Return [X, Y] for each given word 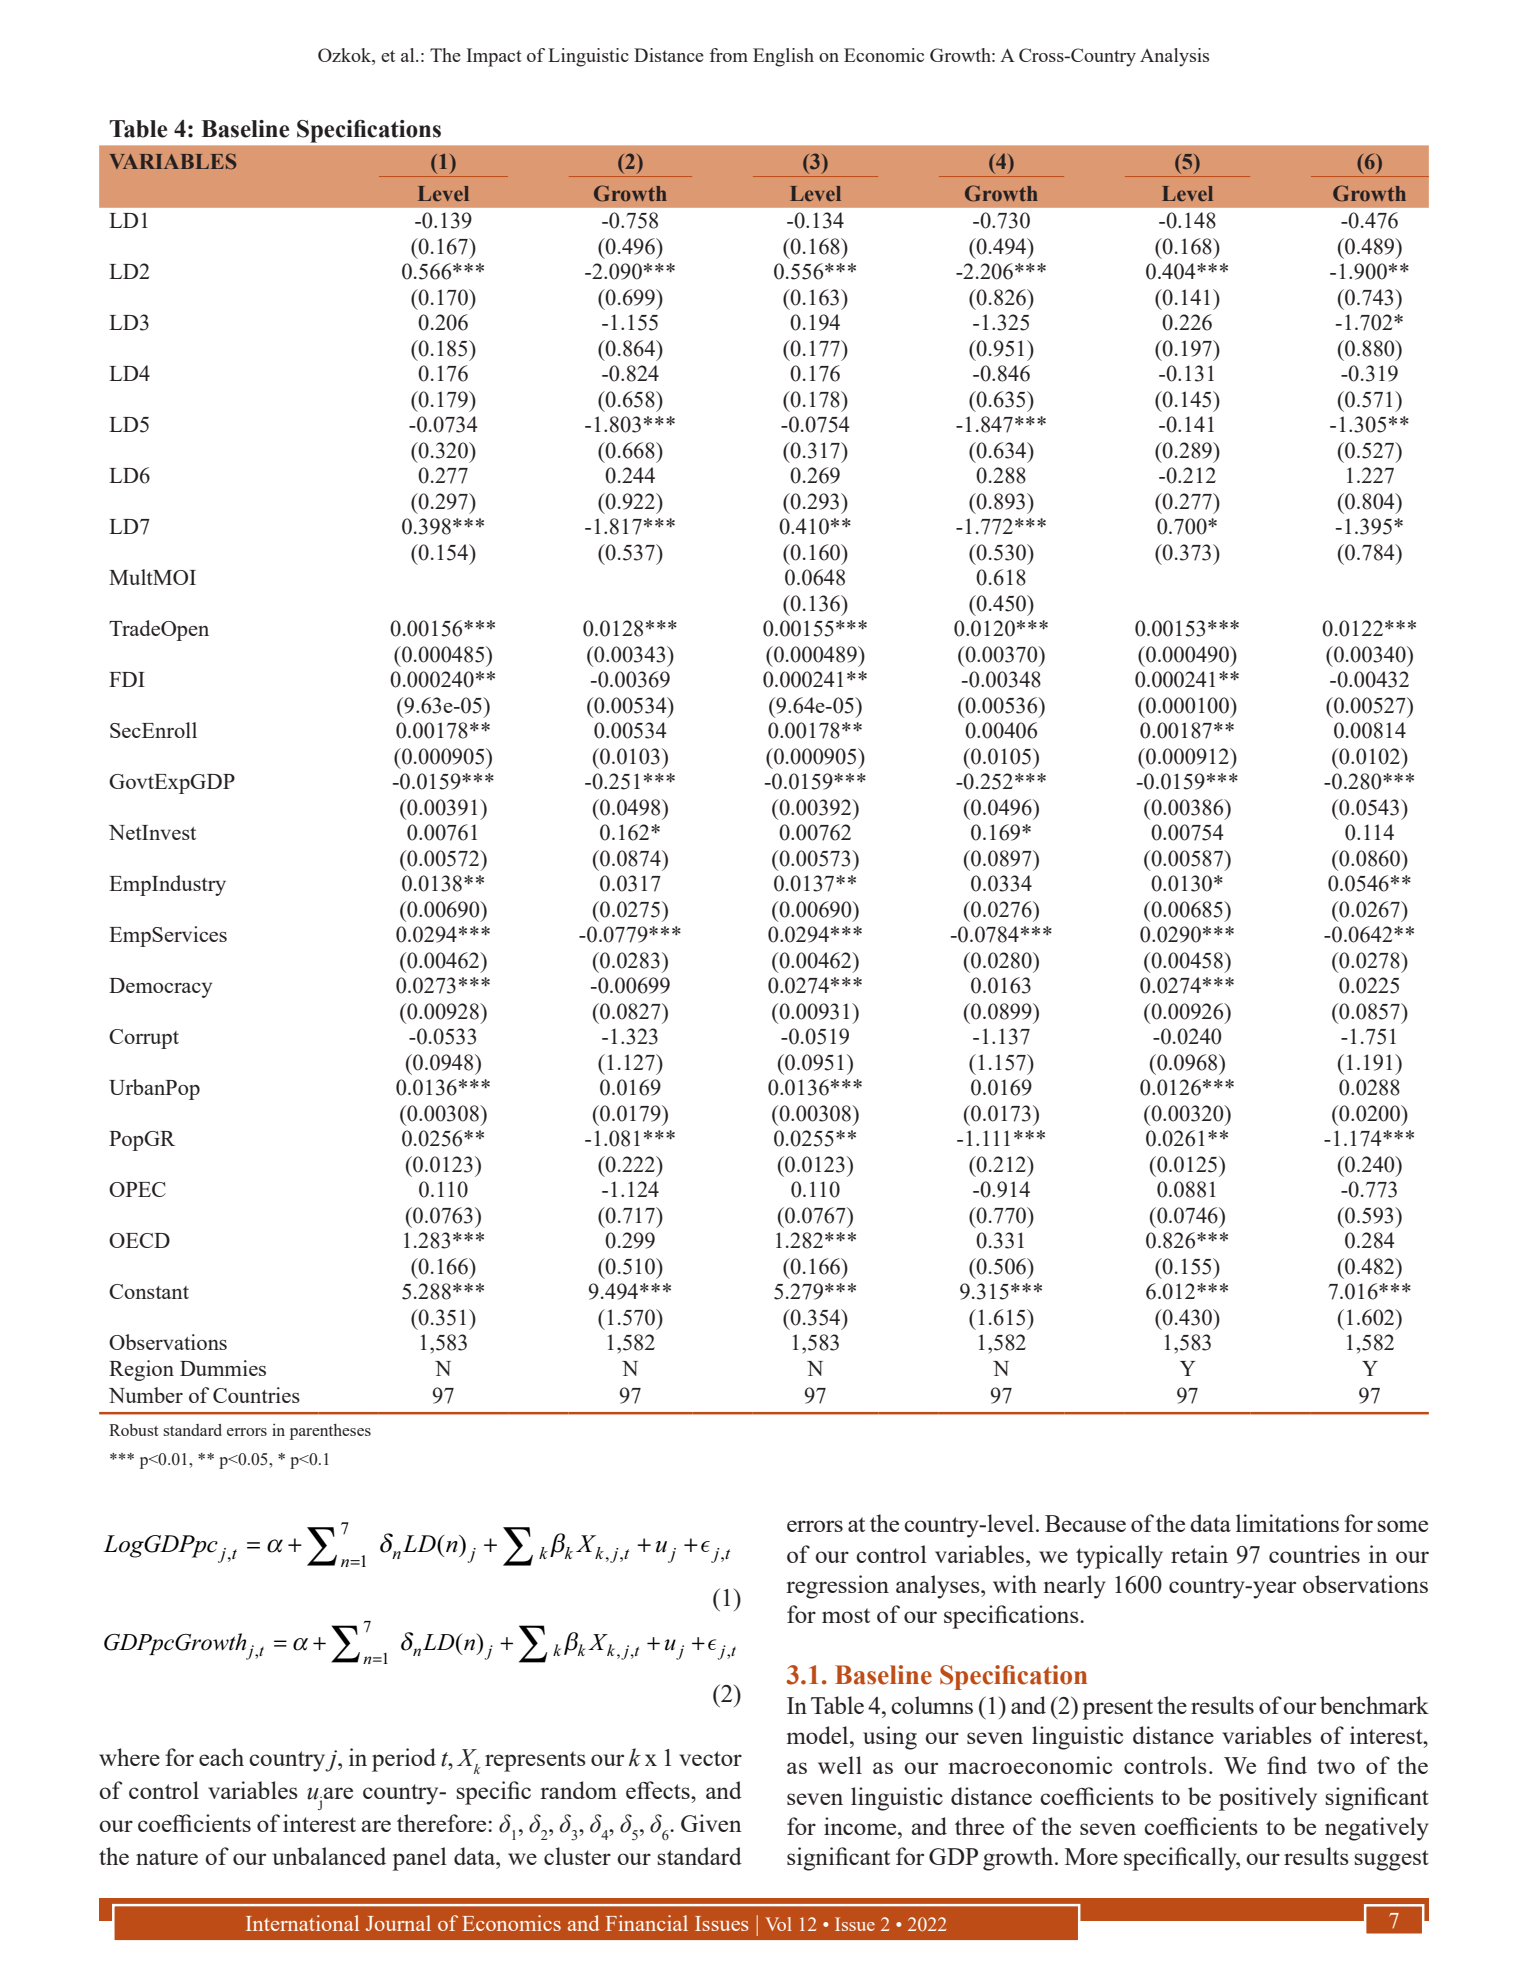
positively [1268, 1799]
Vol [778, 1924]
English [783, 57]
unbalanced [329, 1856]
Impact [494, 57]
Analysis [1174, 57]
